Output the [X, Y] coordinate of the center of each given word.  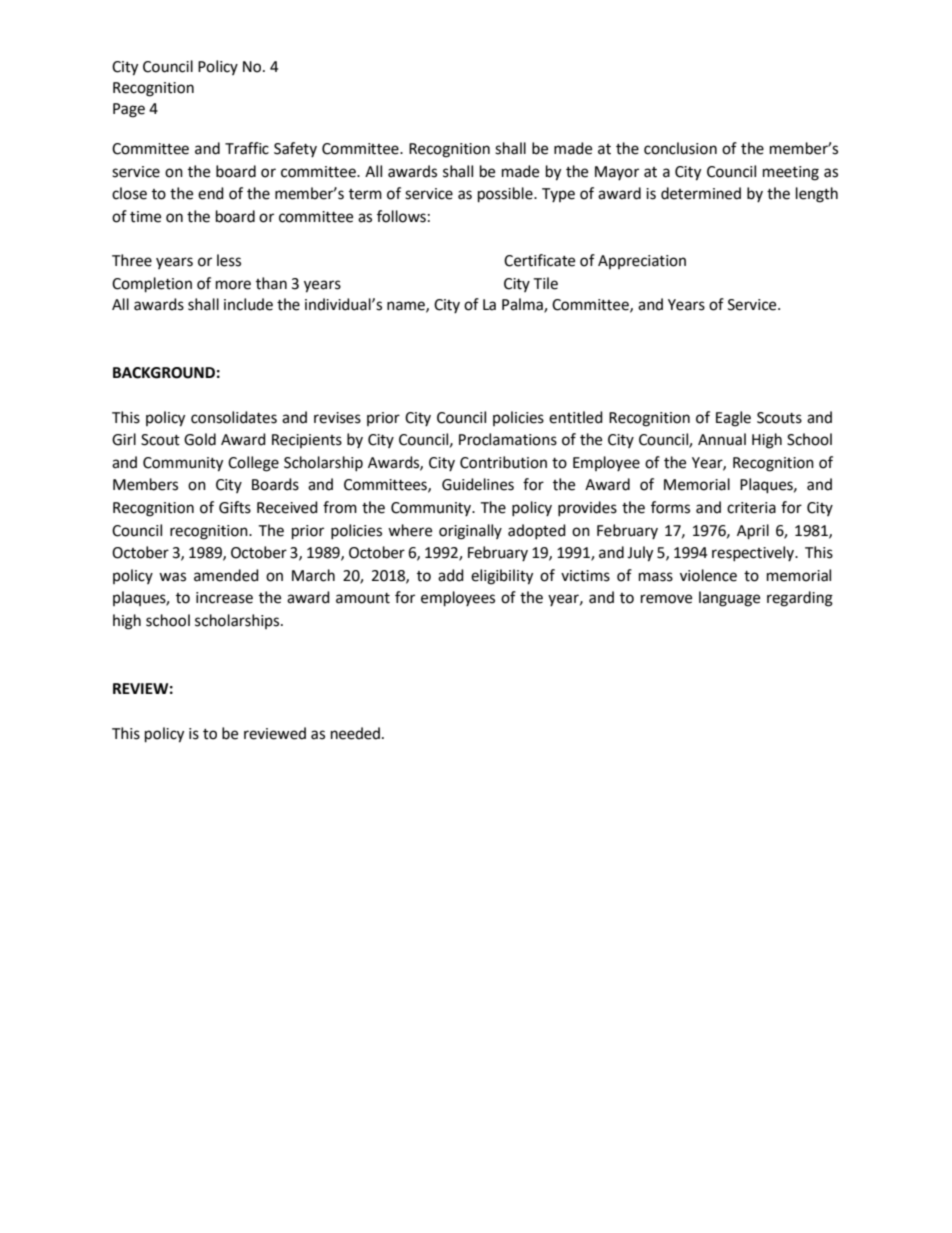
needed [355, 733]
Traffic [247, 148]
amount [363, 598]
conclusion [680, 148]
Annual [722, 439]
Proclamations [508, 439]
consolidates [234, 417]
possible [506, 195]
